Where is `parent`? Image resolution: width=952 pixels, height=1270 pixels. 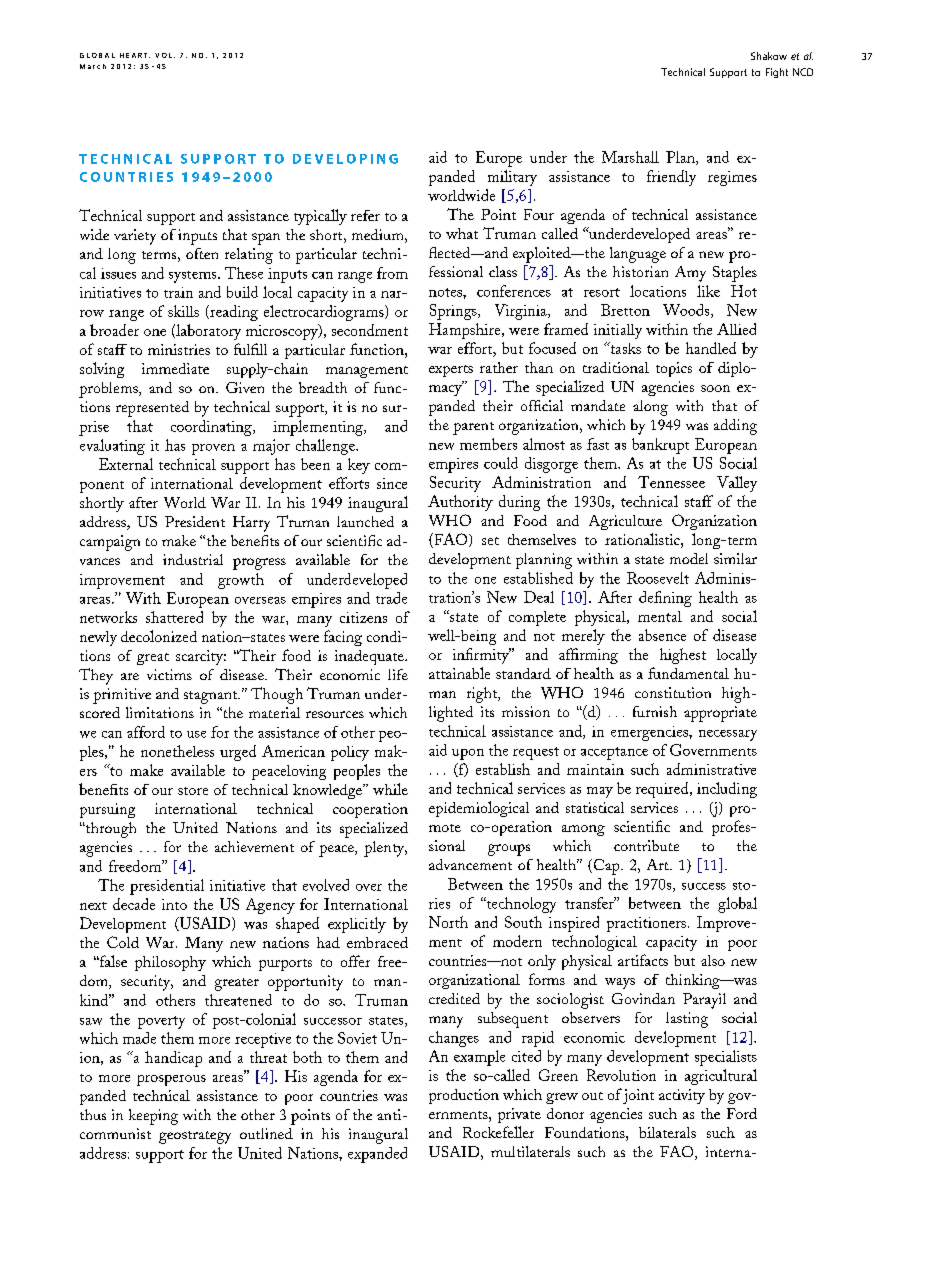 parent is located at coordinates (473, 428).
